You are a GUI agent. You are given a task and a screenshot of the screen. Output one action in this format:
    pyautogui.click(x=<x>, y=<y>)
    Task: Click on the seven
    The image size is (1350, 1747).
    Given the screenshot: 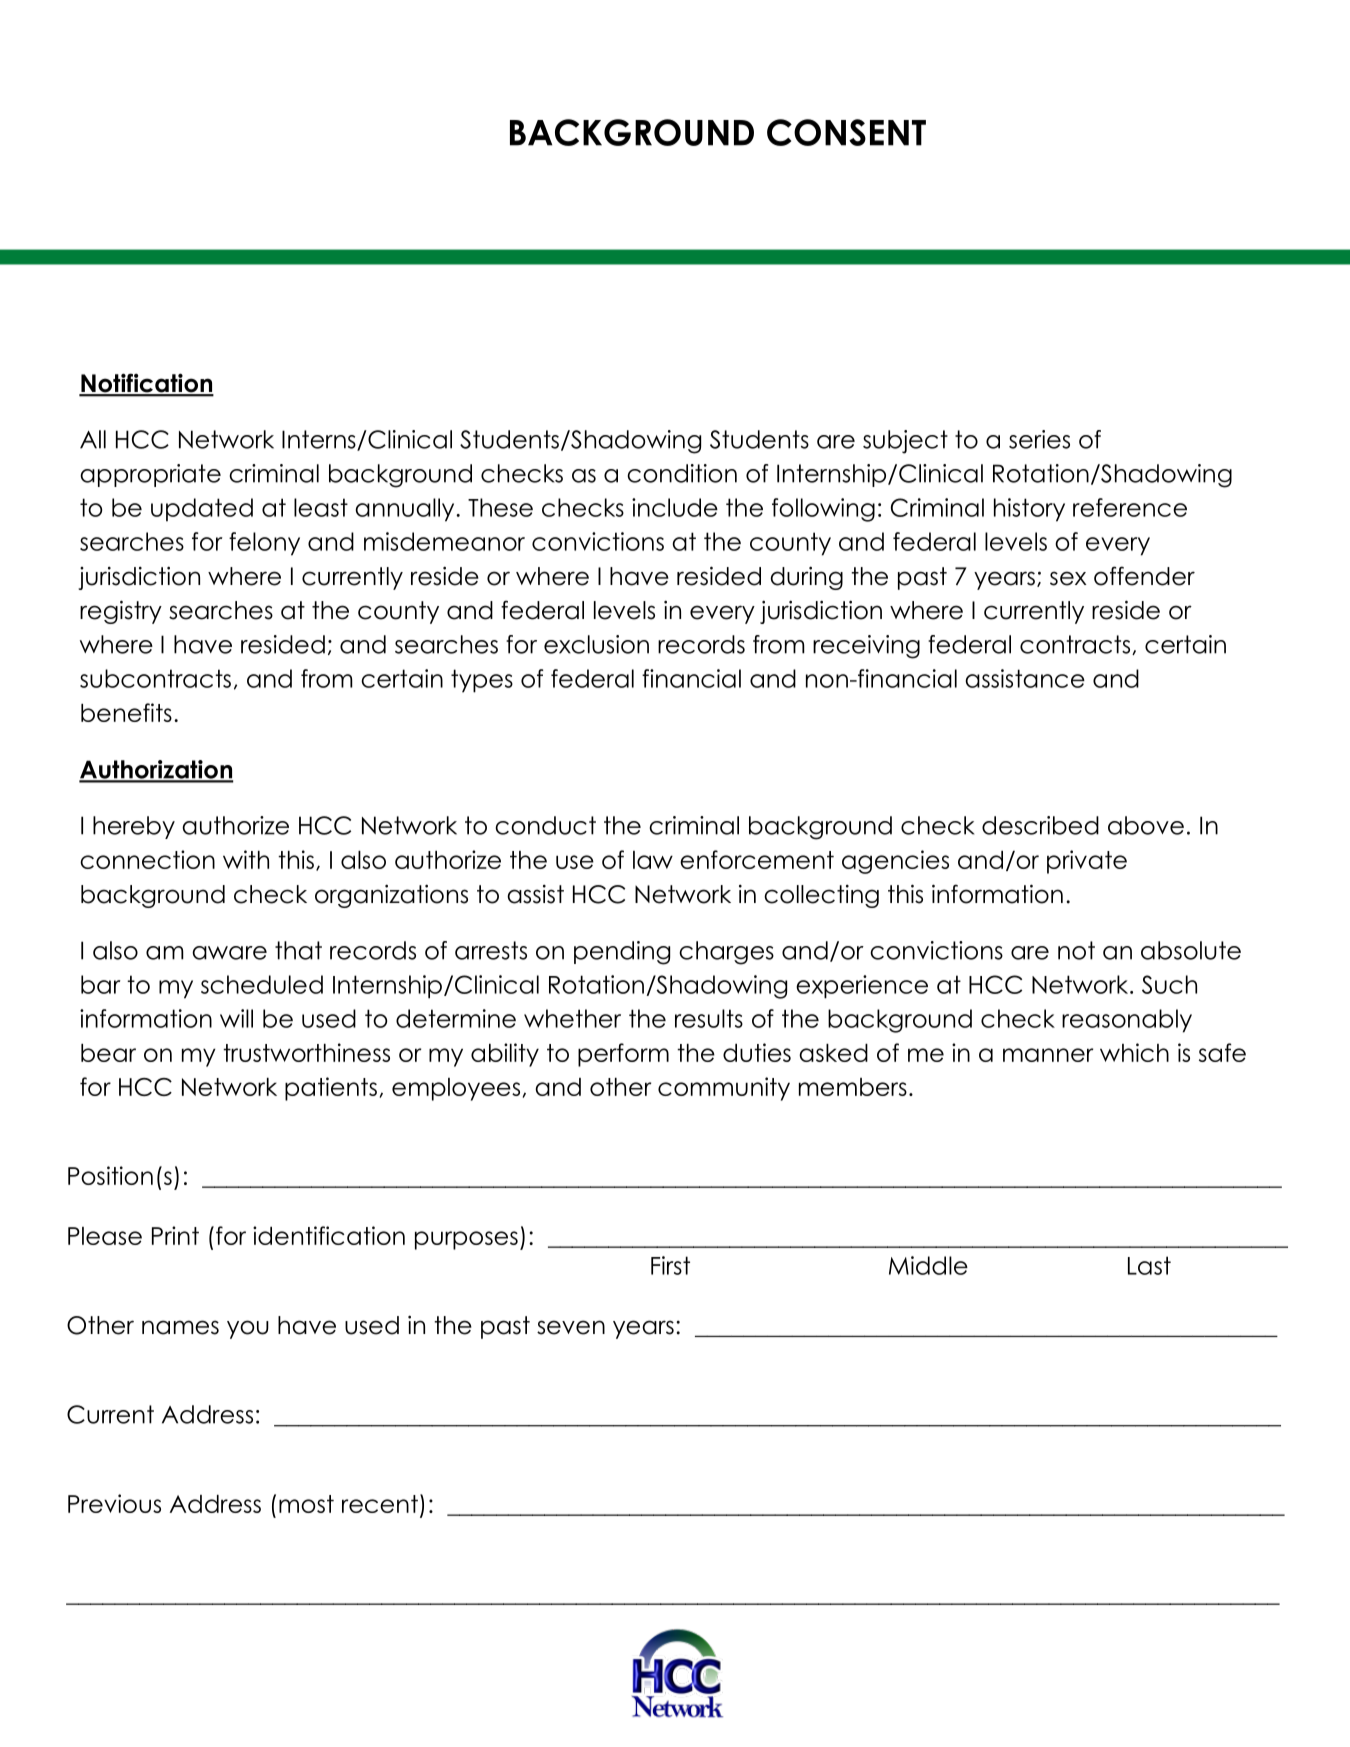 What is the action you would take?
    pyautogui.click(x=571, y=1327)
